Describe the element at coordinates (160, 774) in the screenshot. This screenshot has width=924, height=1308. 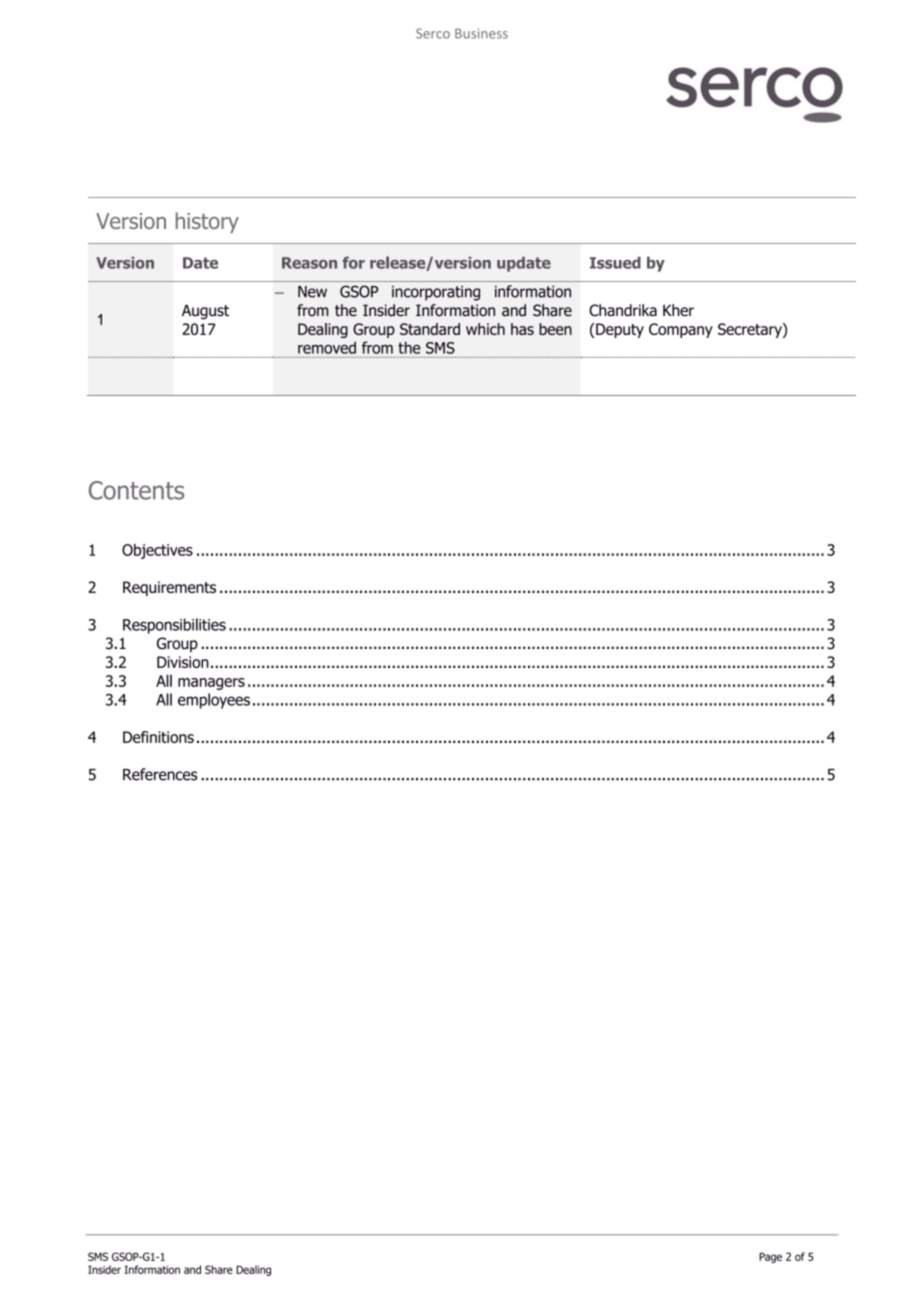
I see `References` at that location.
